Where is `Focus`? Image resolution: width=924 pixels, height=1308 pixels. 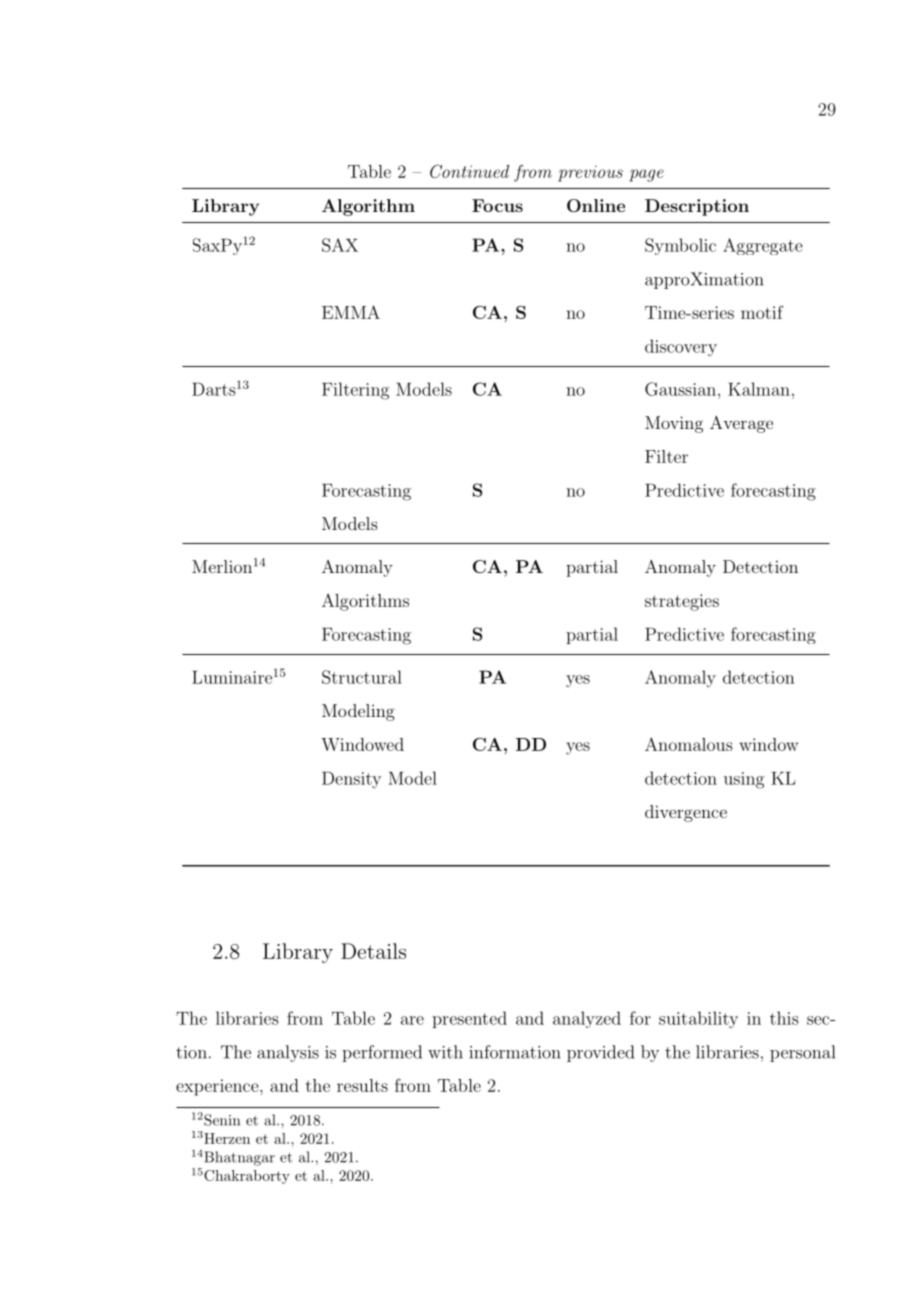 Focus is located at coordinates (497, 205).
